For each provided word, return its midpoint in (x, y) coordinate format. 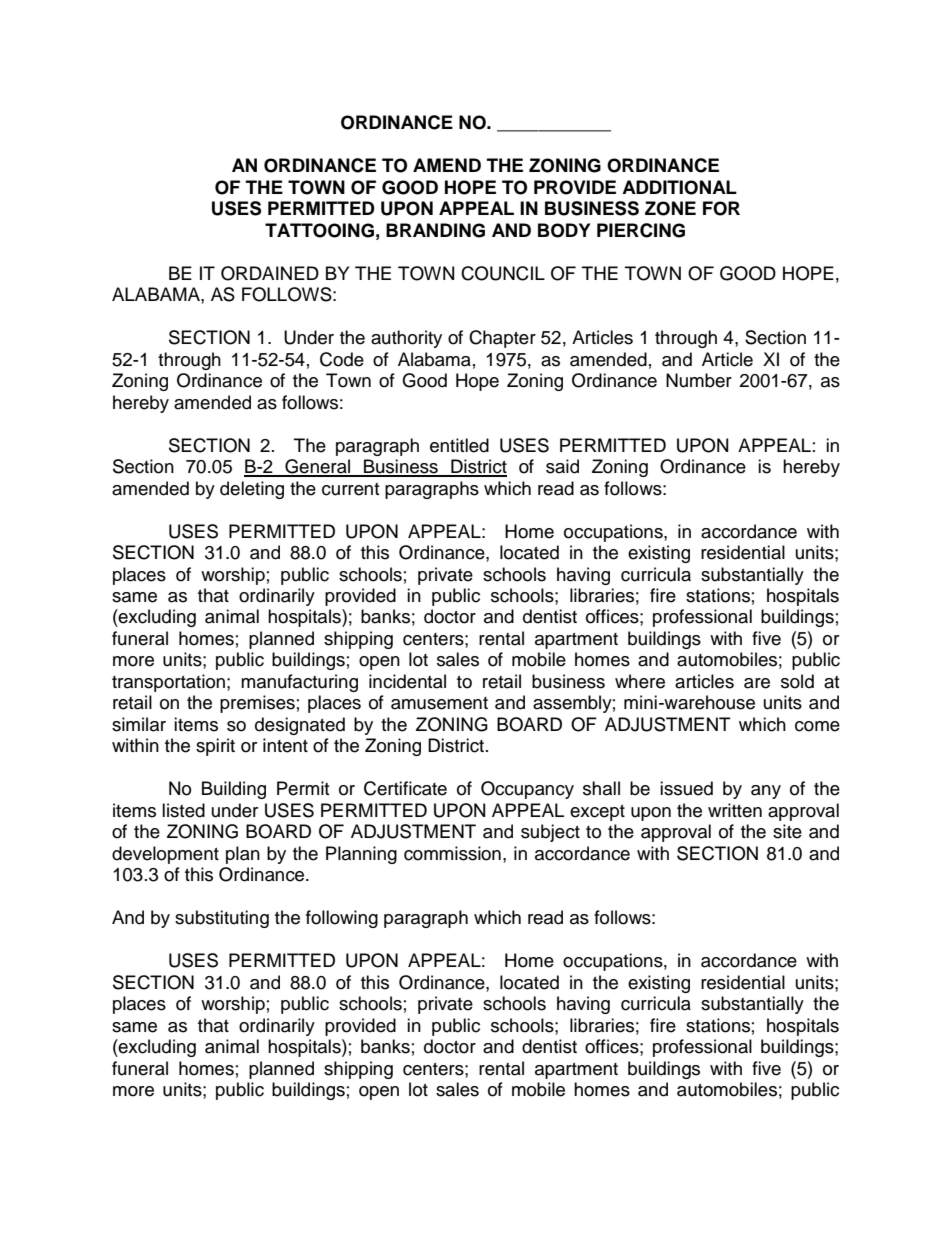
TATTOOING (319, 230)
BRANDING (435, 230)
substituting (222, 919)
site (787, 831)
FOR (721, 208)
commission (452, 853)
